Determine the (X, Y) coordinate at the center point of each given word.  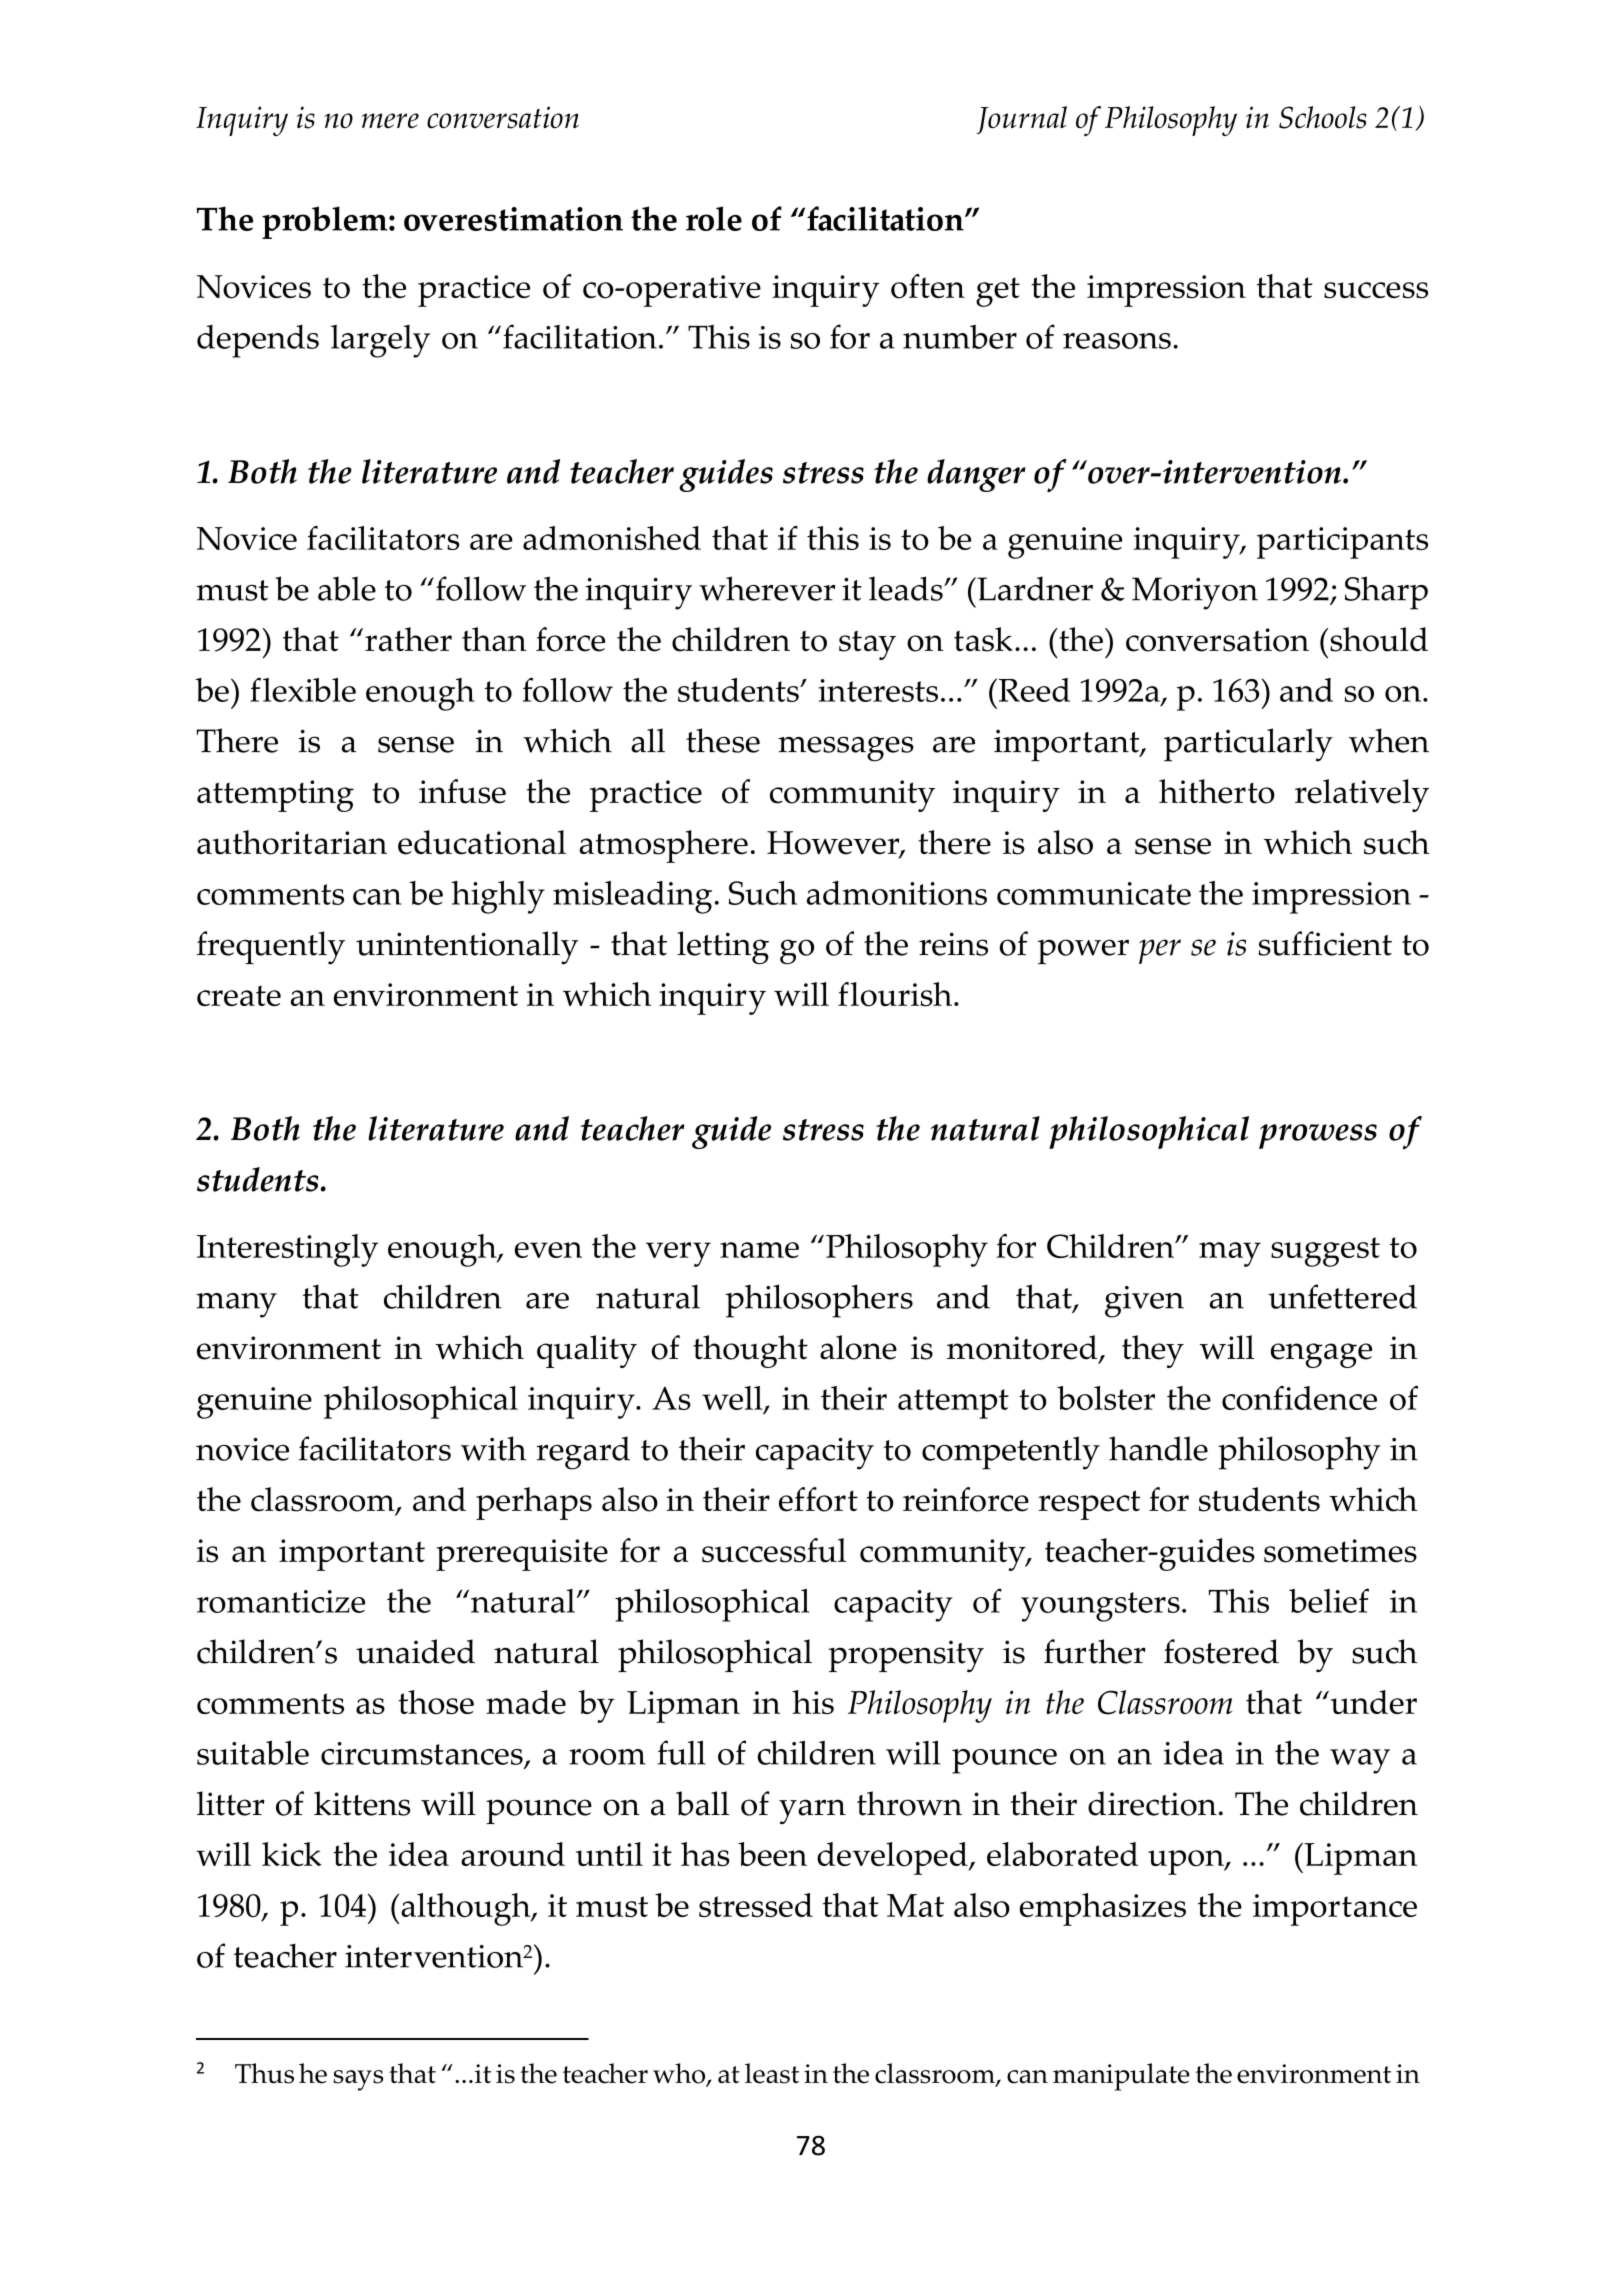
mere (390, 120)
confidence (1299, 1398)
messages (846, 749)
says (358, 2080)
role (714, 218)
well (733, 1399)
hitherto (1217, 791)
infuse (462, 791)
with (493, 1448)
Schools (1323, 117)
